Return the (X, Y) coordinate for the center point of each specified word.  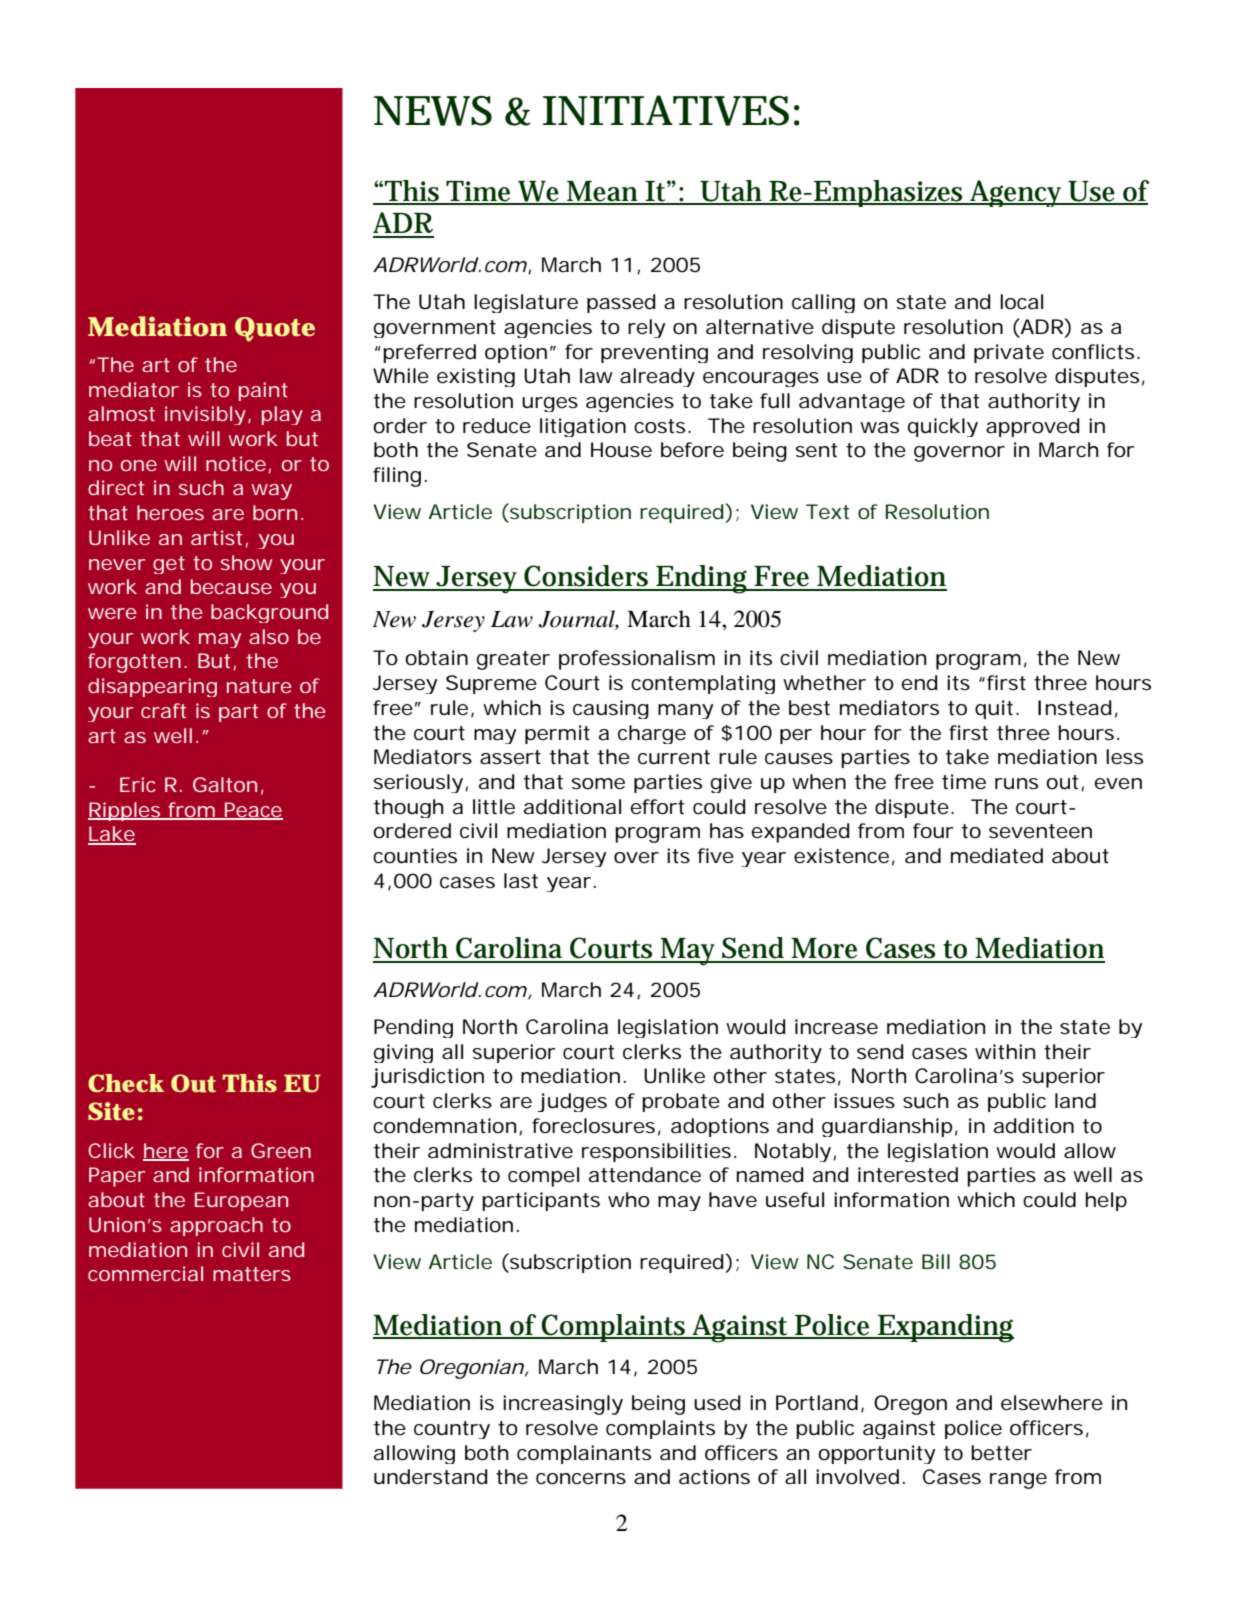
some (598, 784)
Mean (603, 192)
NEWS (433, 111)
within (1005, 1052)
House (621, 450)
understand (431, 1477)
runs (1016, 784)
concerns (581, 1479)
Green (281, 1150)
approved (1033, 427)
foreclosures (593, 1126)
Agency (1017, 193)
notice (236, 463)
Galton (225, 784)
